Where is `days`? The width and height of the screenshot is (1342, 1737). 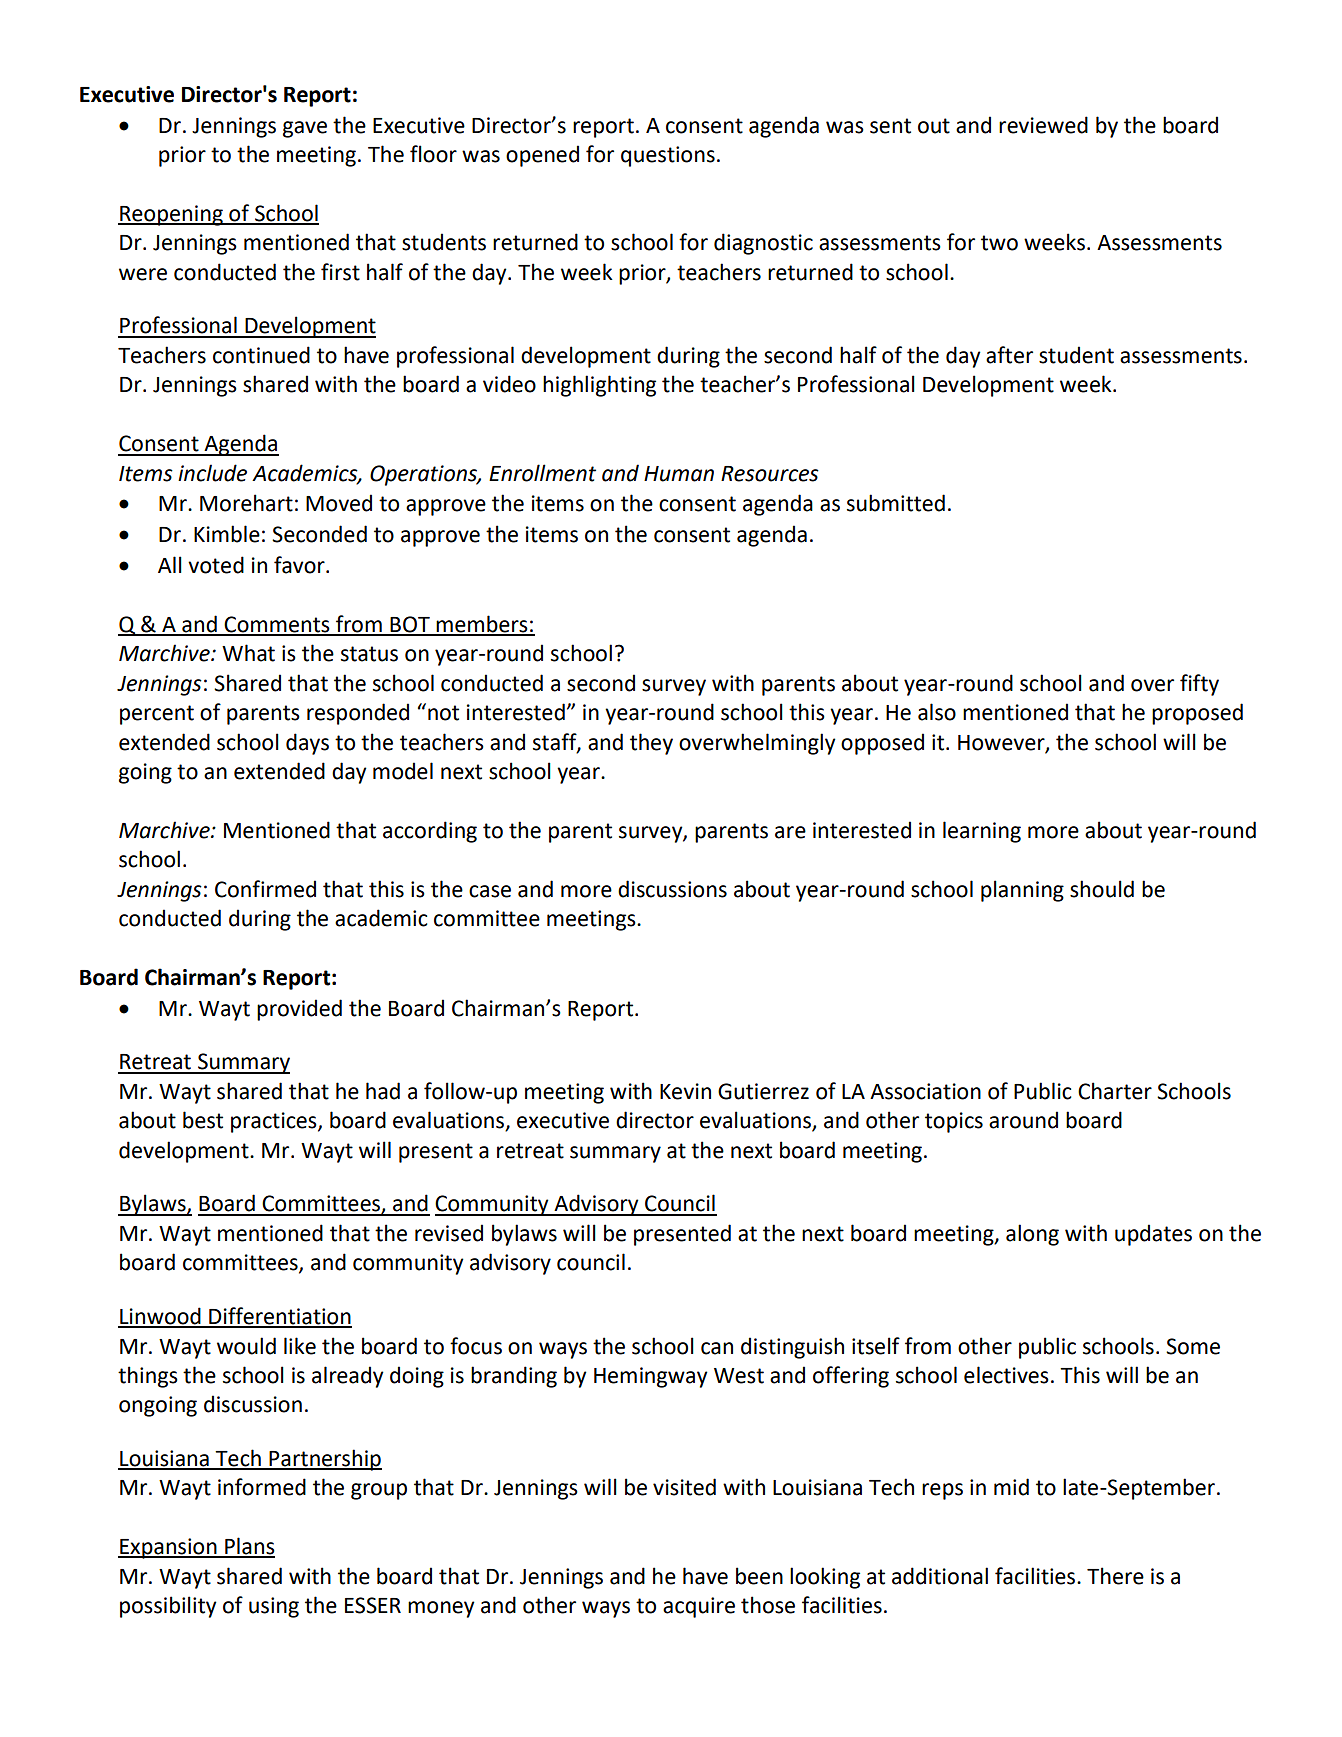
days is located at coordinates (307, 744).
